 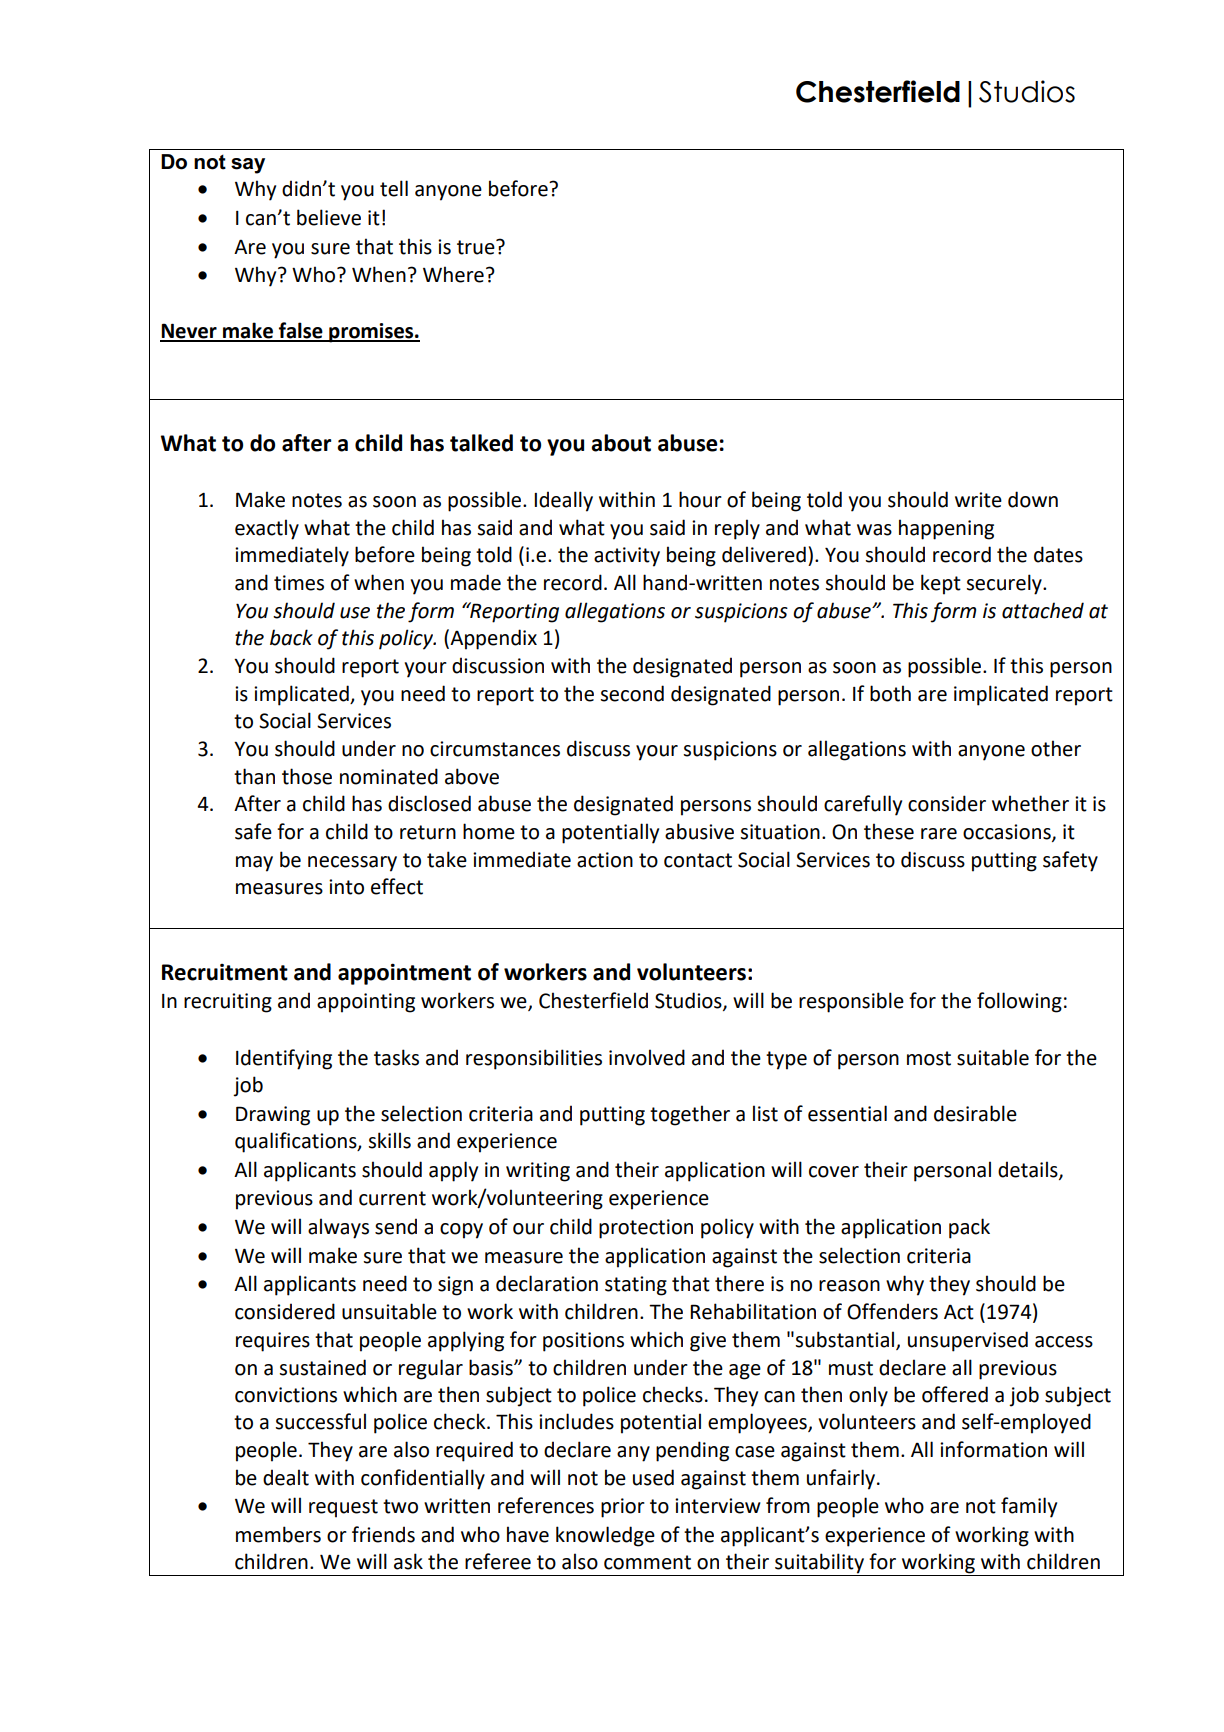 What do you see at coordinates (477, 247) in the screenshot?
I see `true` at bounding box center [477, 247].
